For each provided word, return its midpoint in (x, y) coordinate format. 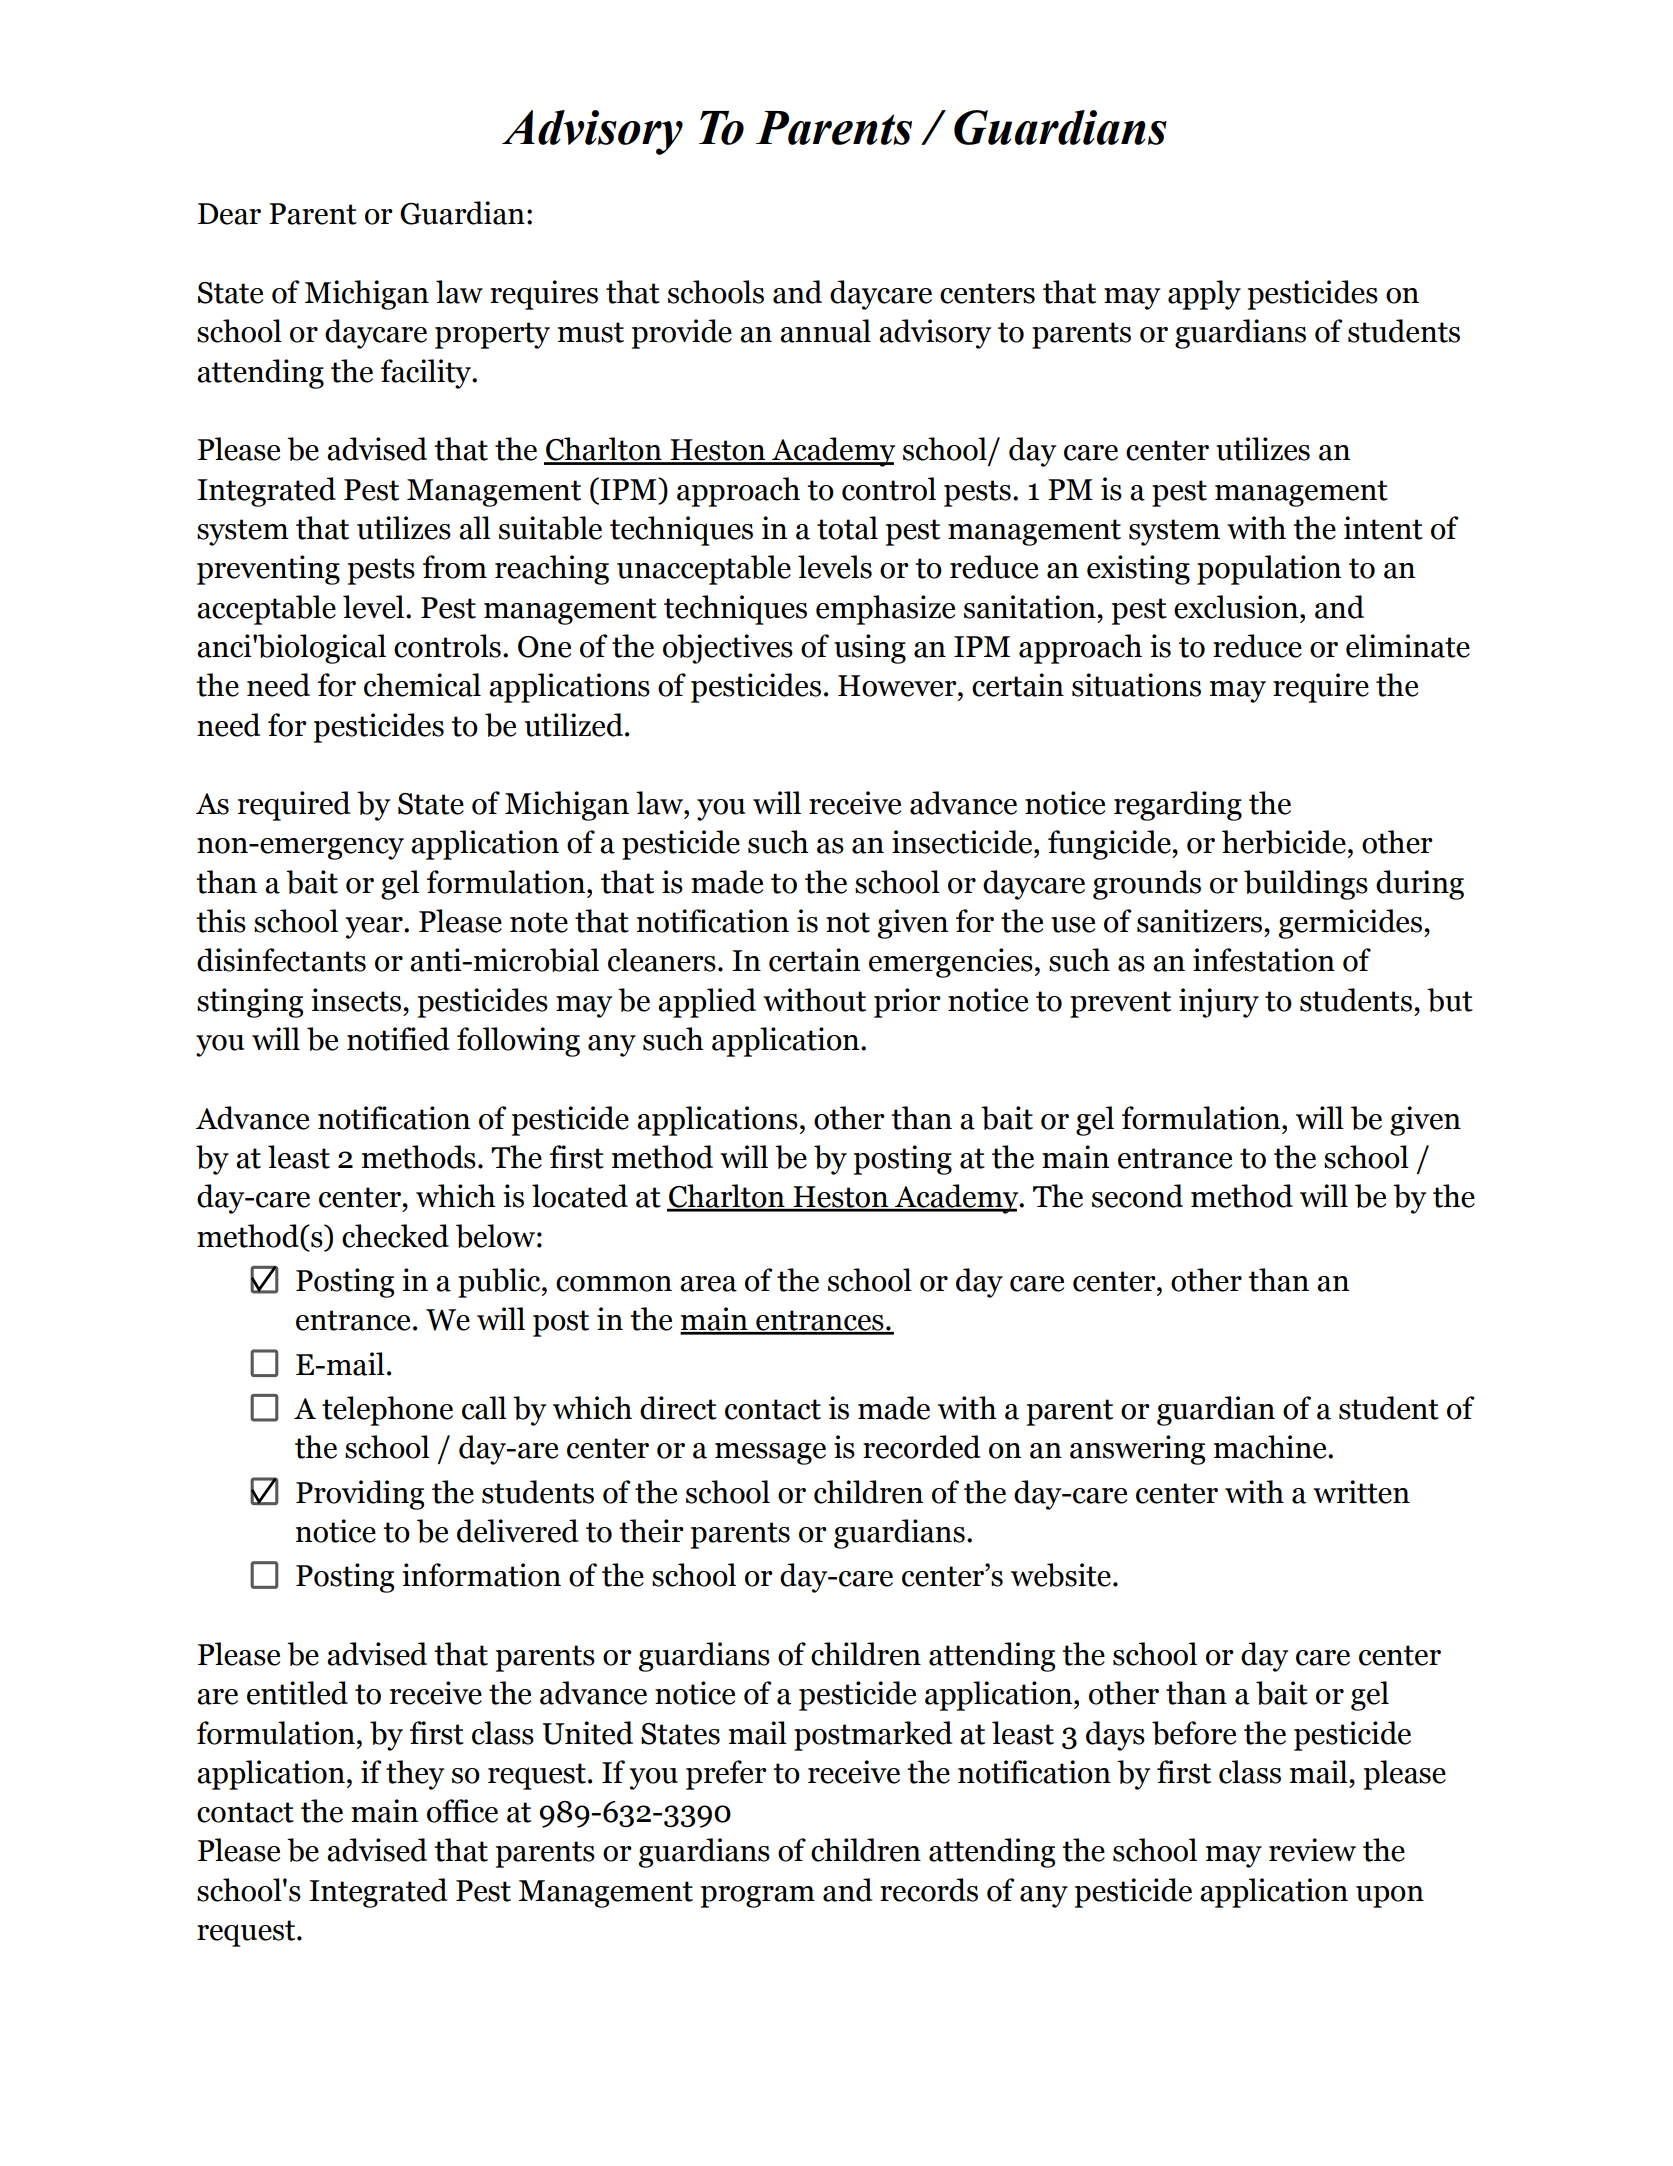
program (758, 1897)
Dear (229, 214)
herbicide (1284, 842)
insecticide (963, 842)
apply (1204, 295)
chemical (422, 685)
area (708, 1284)
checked (395, 1236)
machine (1271, 1447)
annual (825, 331)
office (462, 1811)
